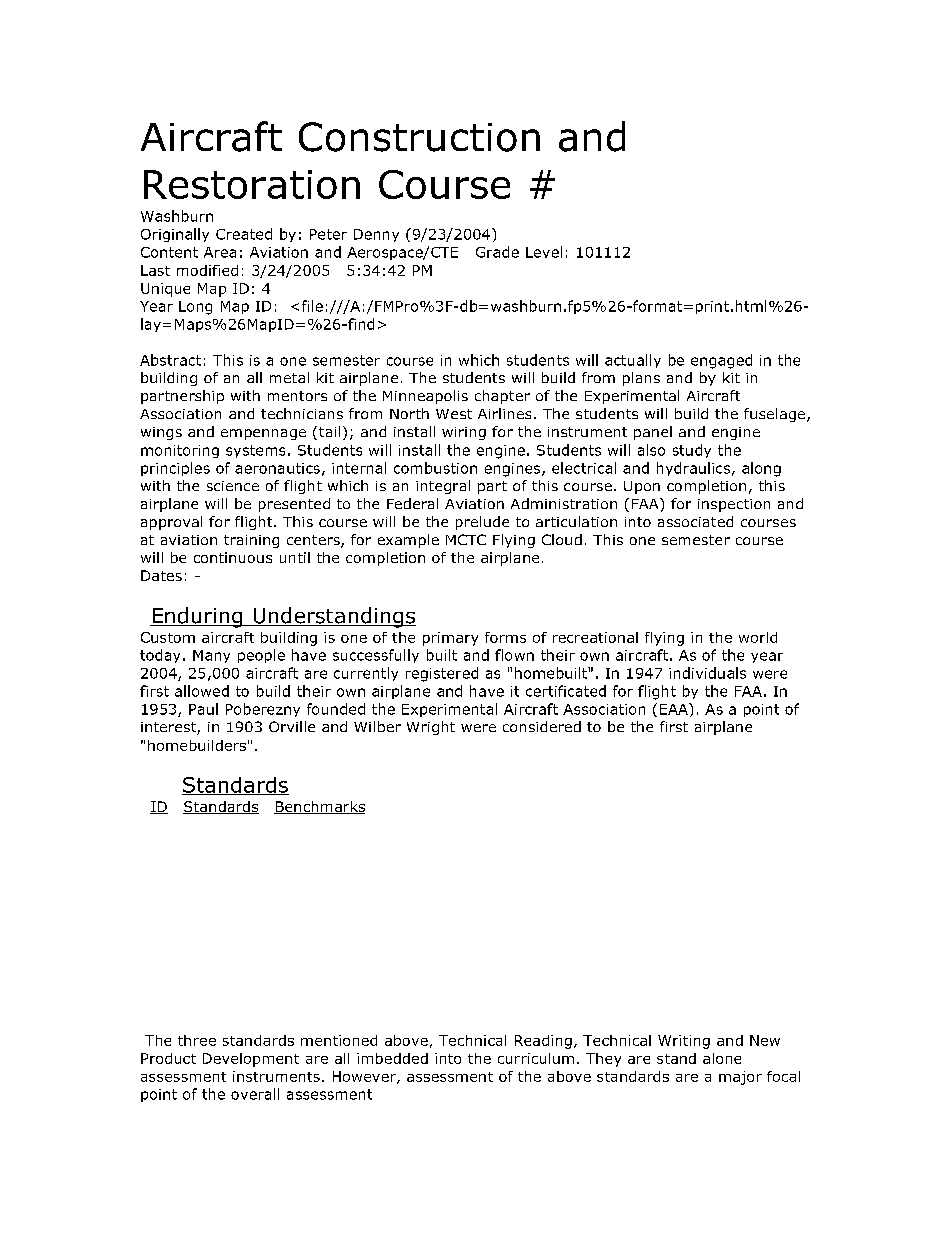 This document has height=1233, width=952. I want to click on primary, so click(450, 639).
